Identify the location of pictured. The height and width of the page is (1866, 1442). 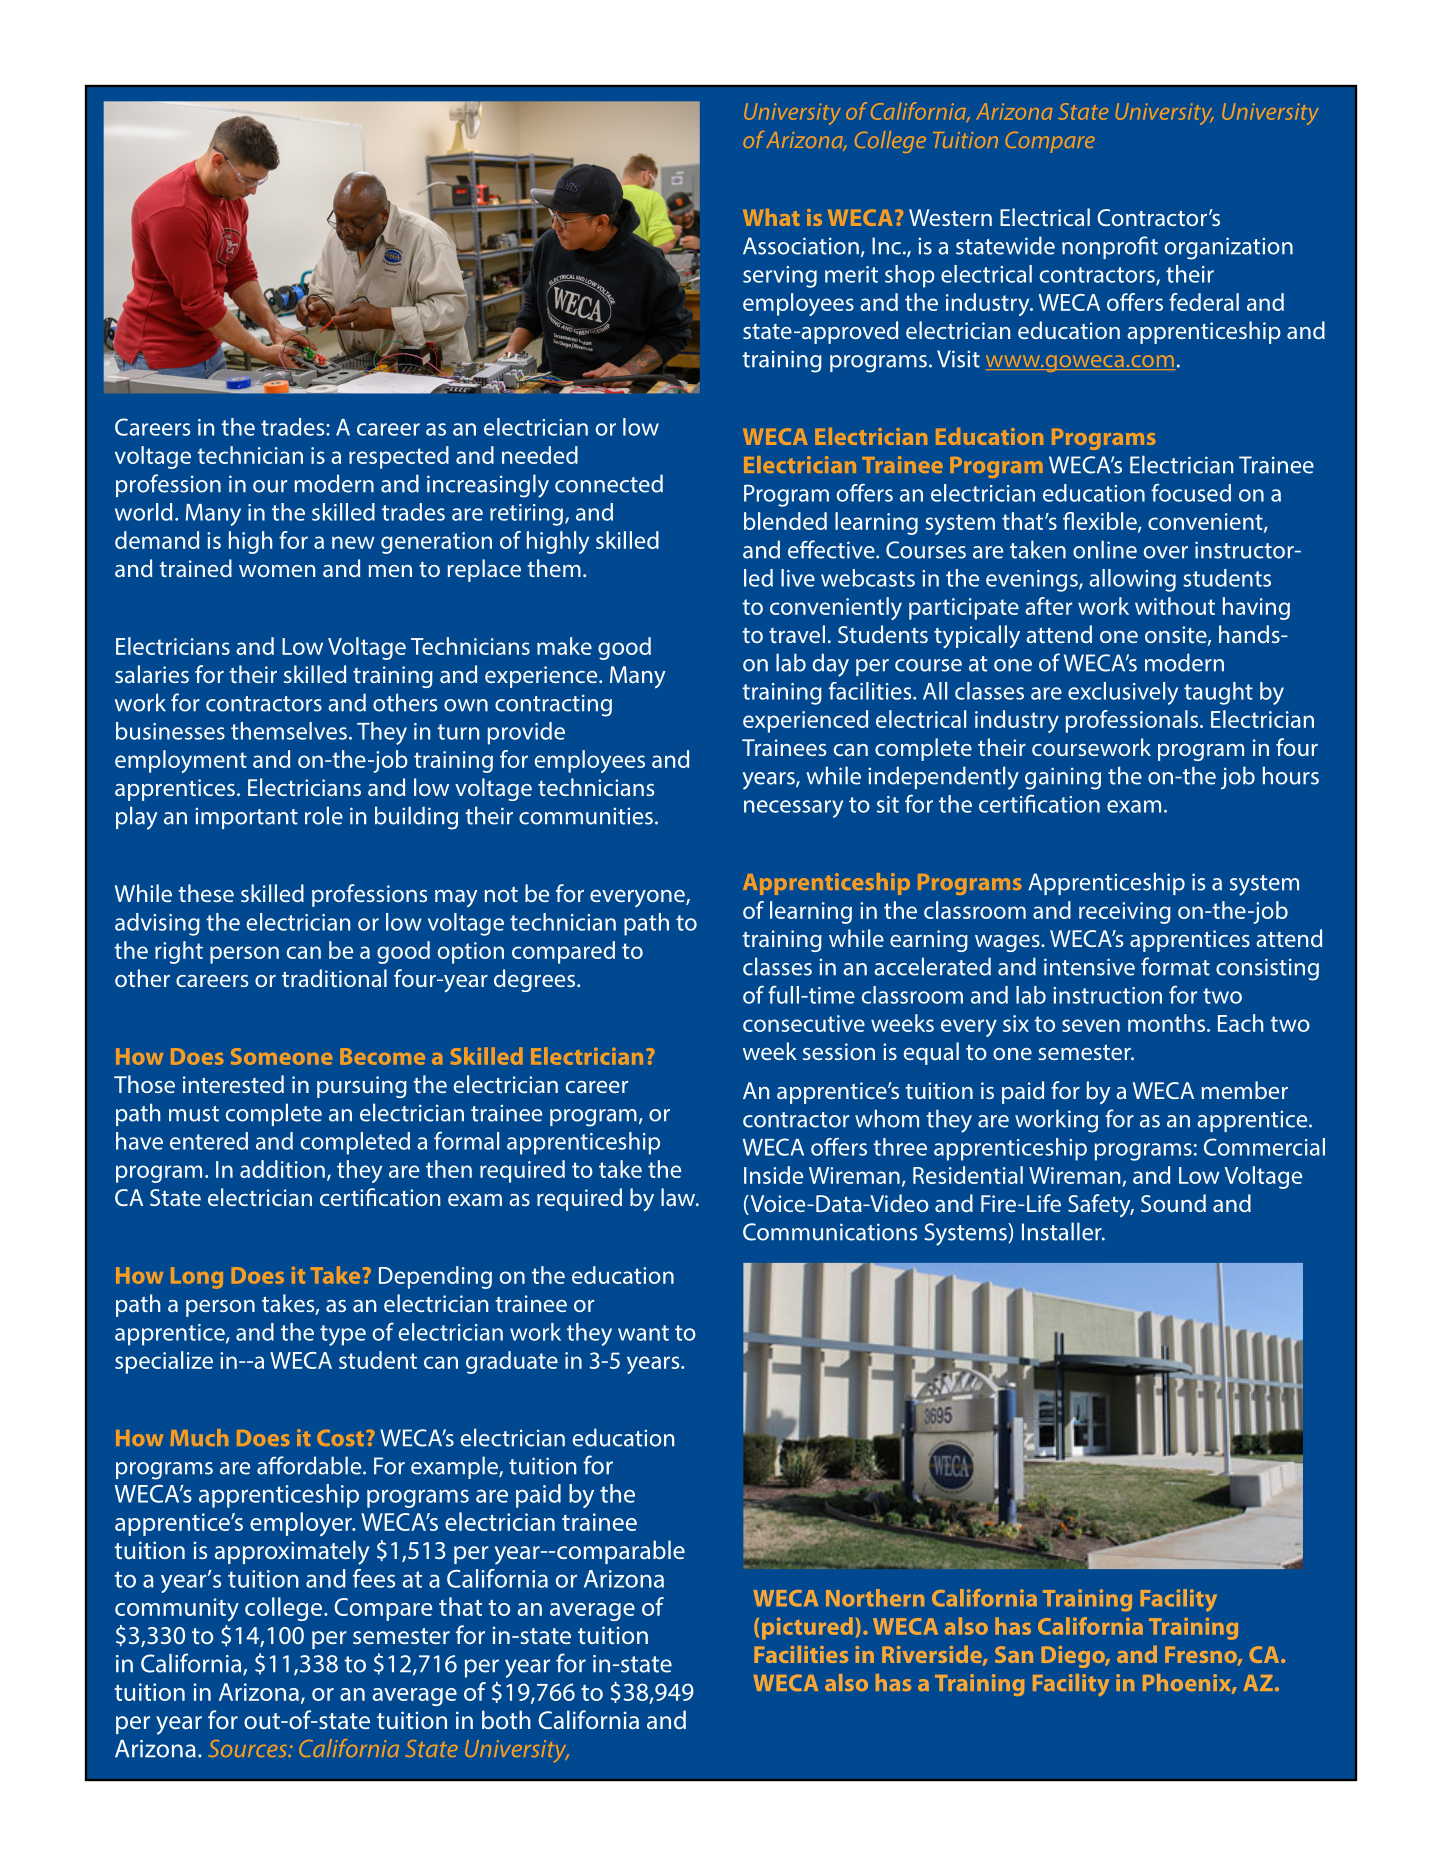
(807, 1628).
